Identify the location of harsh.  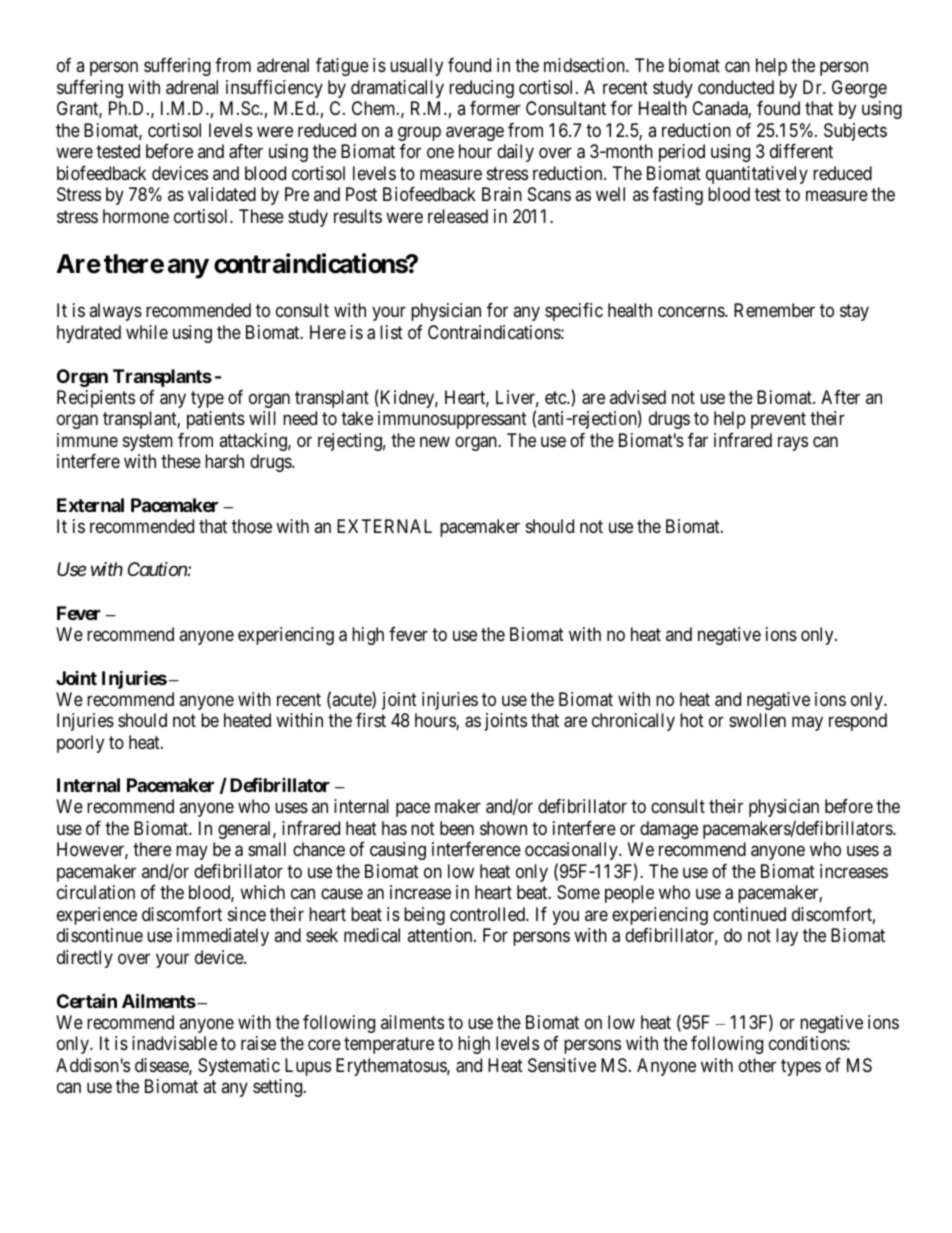
(224, 461).
